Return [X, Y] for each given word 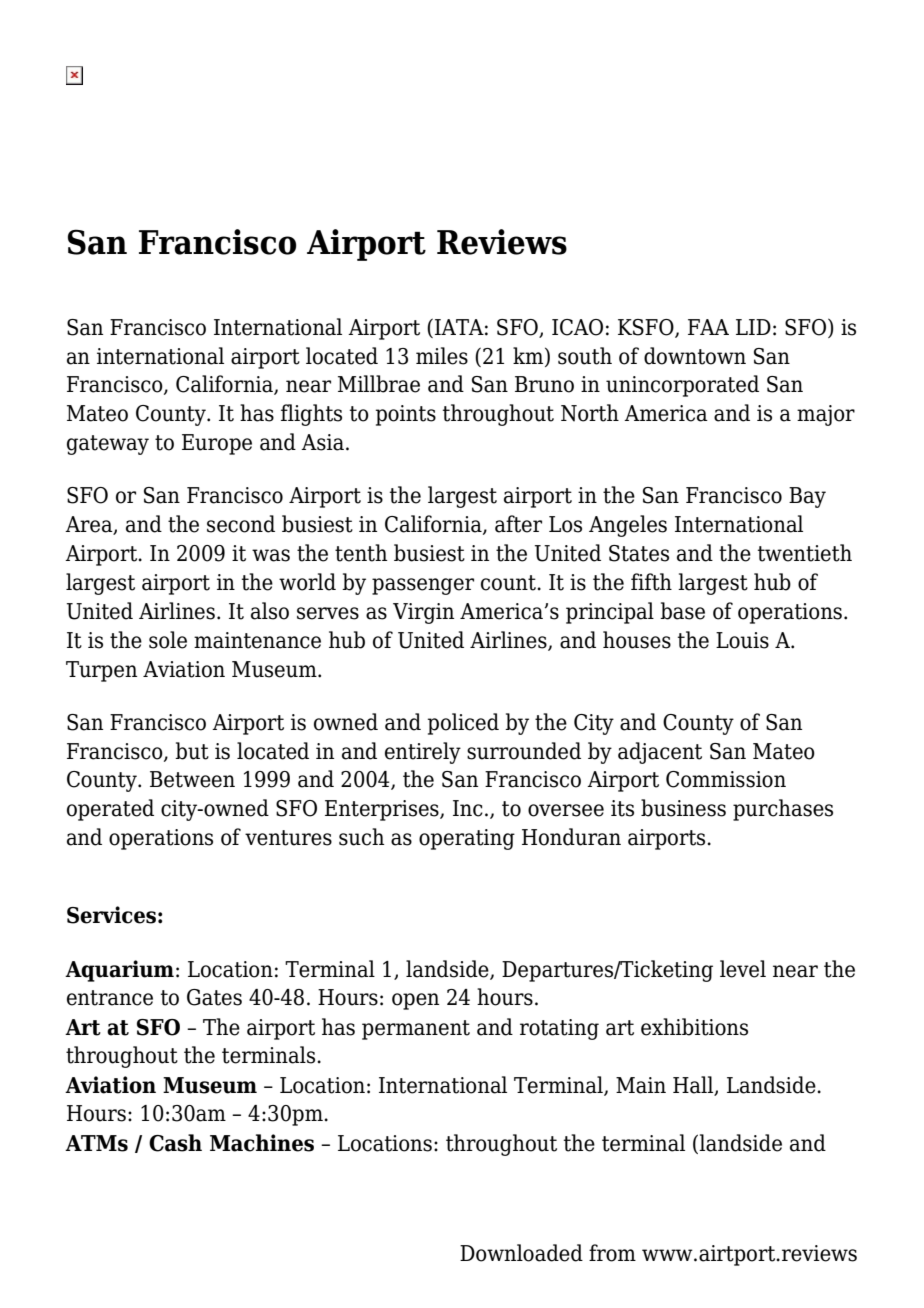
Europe [217, 444]
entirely [423, 753]
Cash [175, 1143]
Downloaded [521, 1253]
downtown [695, 356]
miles [442, 356]
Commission [726, 779]
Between [192, 779]
